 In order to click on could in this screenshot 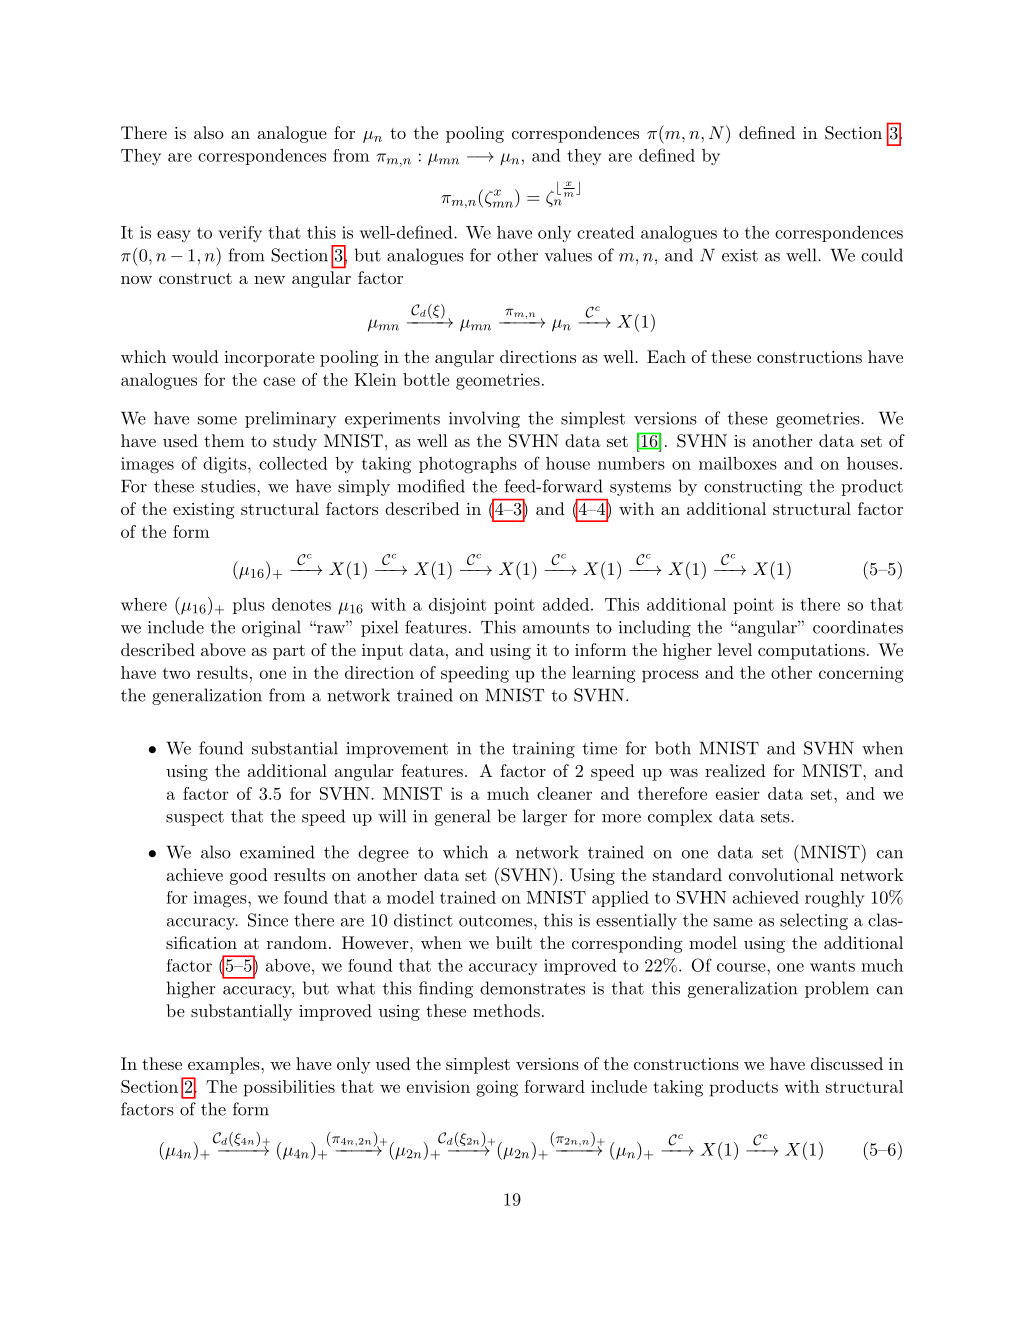, I will do `click(882, 255)`.
